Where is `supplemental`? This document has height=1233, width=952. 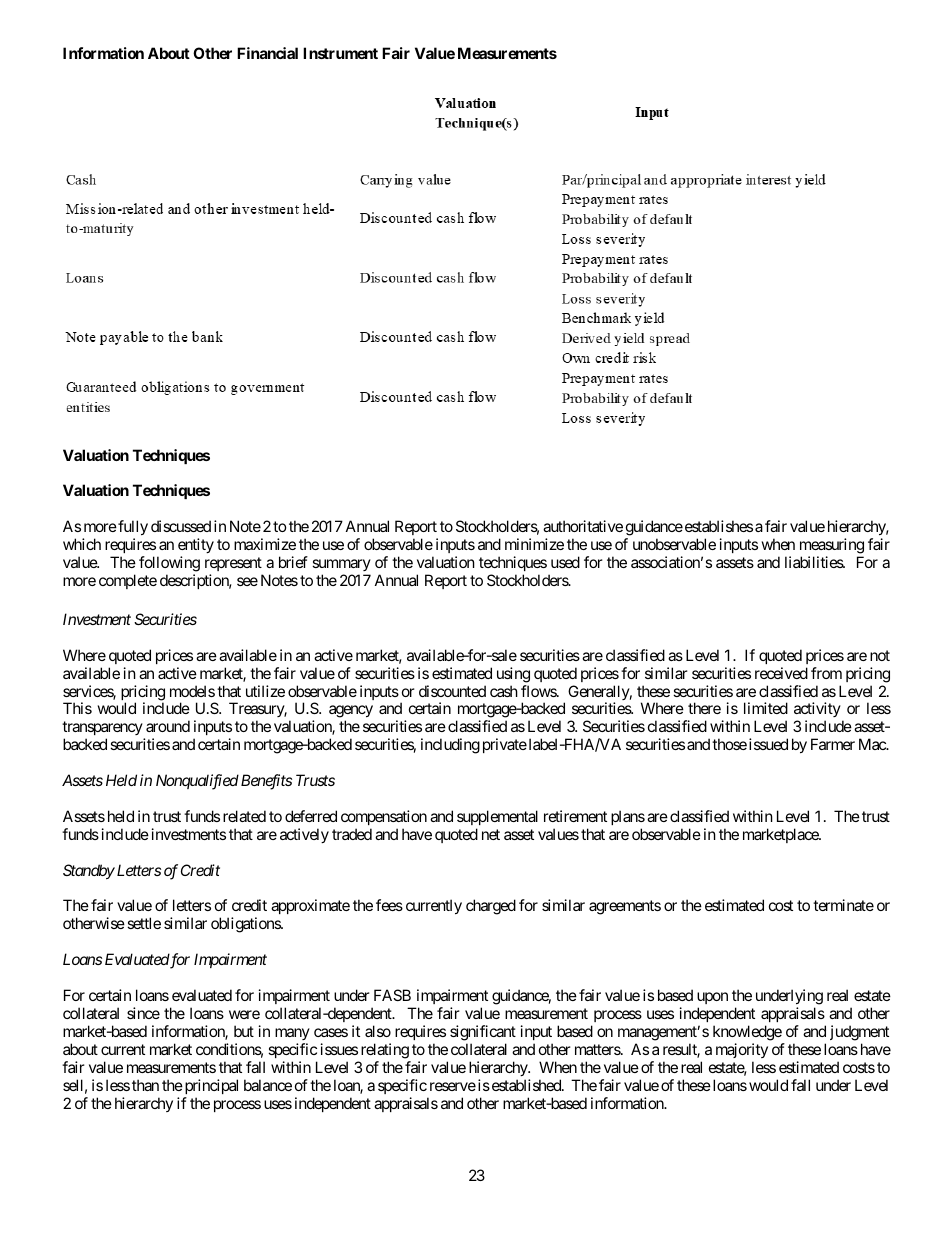 supplemental is located at coordinates (497, 817).
